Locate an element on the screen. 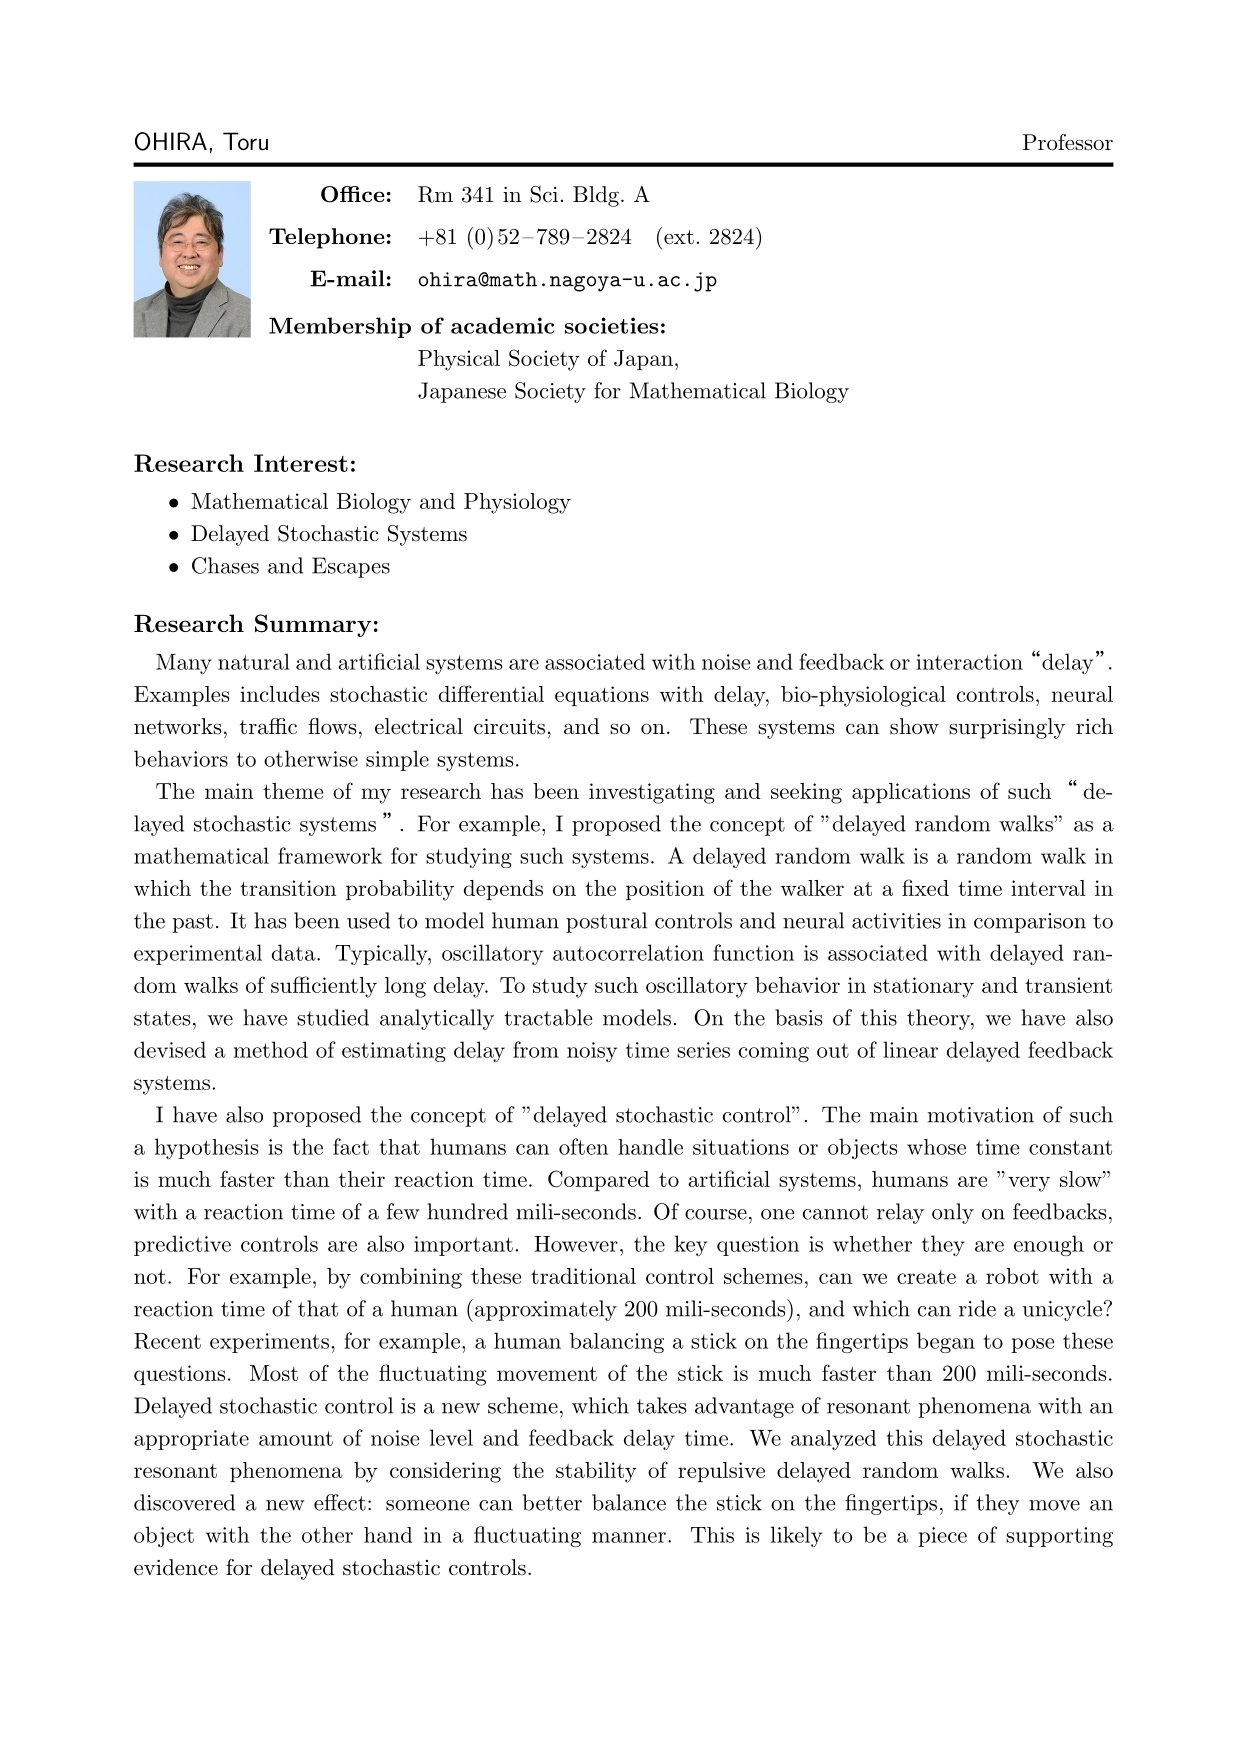 This screenshot has width=1247, height=1763. Professor is located at coordinates (1068, 142).
